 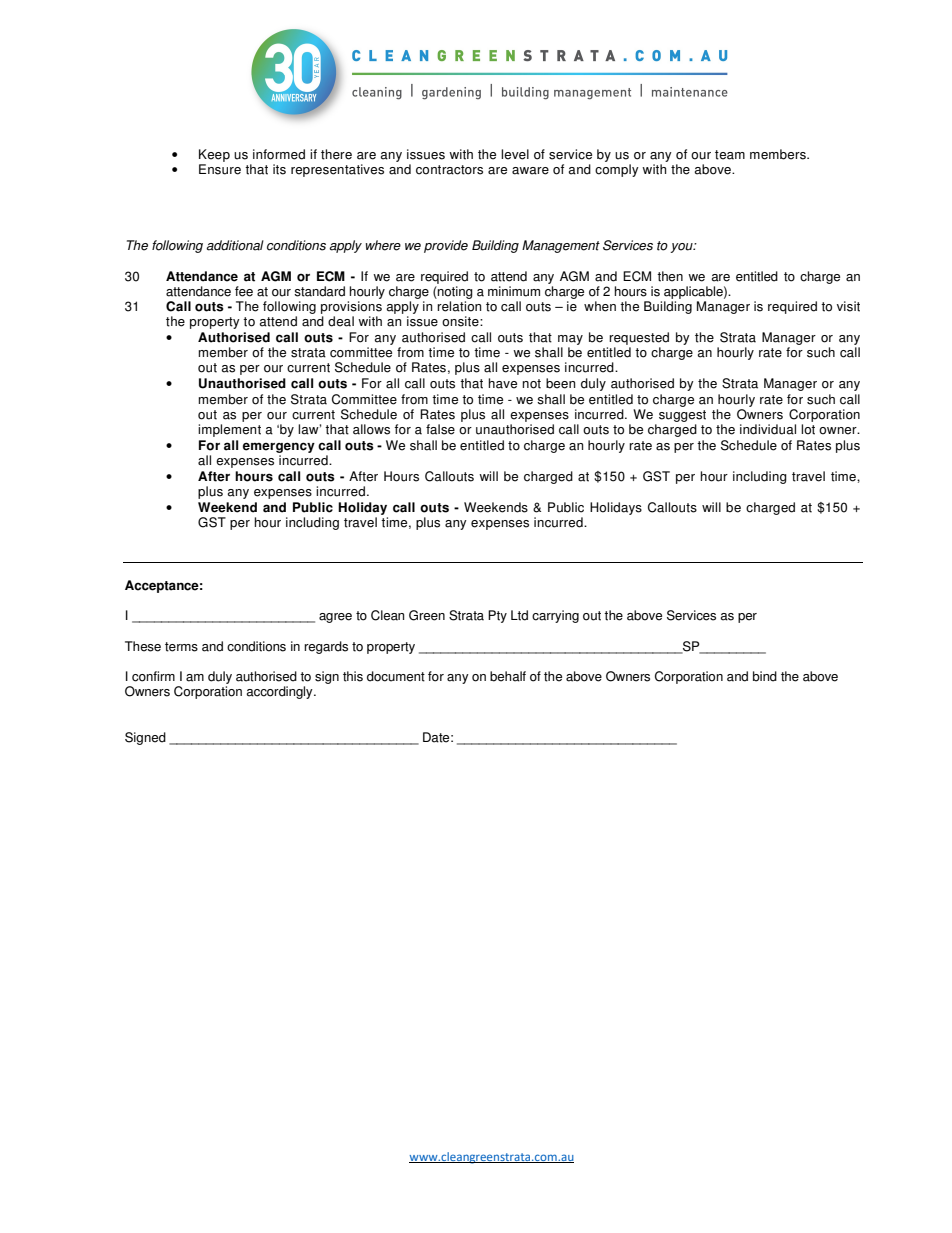 What do you see at coordinates (530, 171) in the screenshot?
I see `aware` at bounding box center [530, 171].
